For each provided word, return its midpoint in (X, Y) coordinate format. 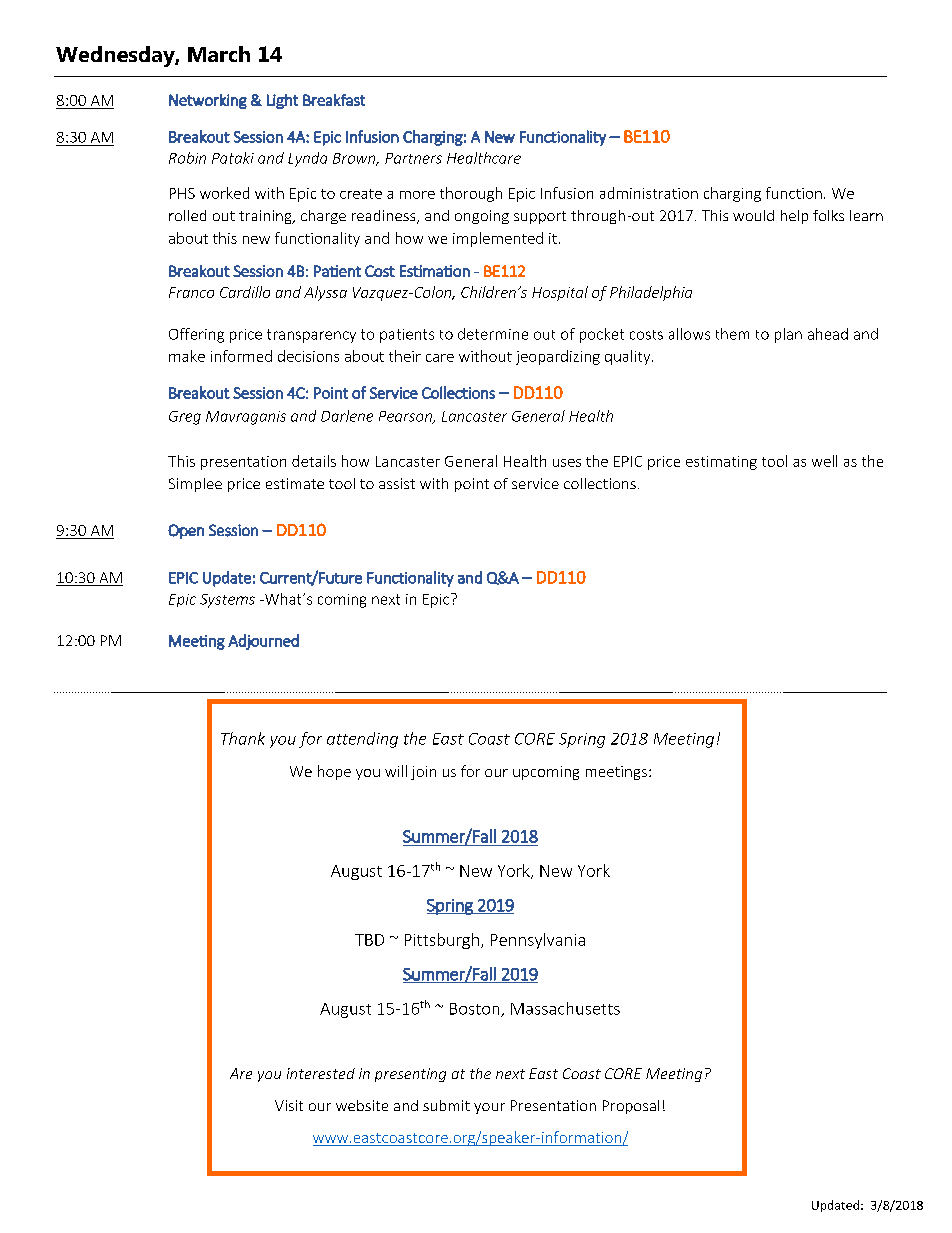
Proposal (631, 1107)
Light (282, 101)
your (489, 1108)
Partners (413, 158)
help (794, 217)
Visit (289, 1105)
